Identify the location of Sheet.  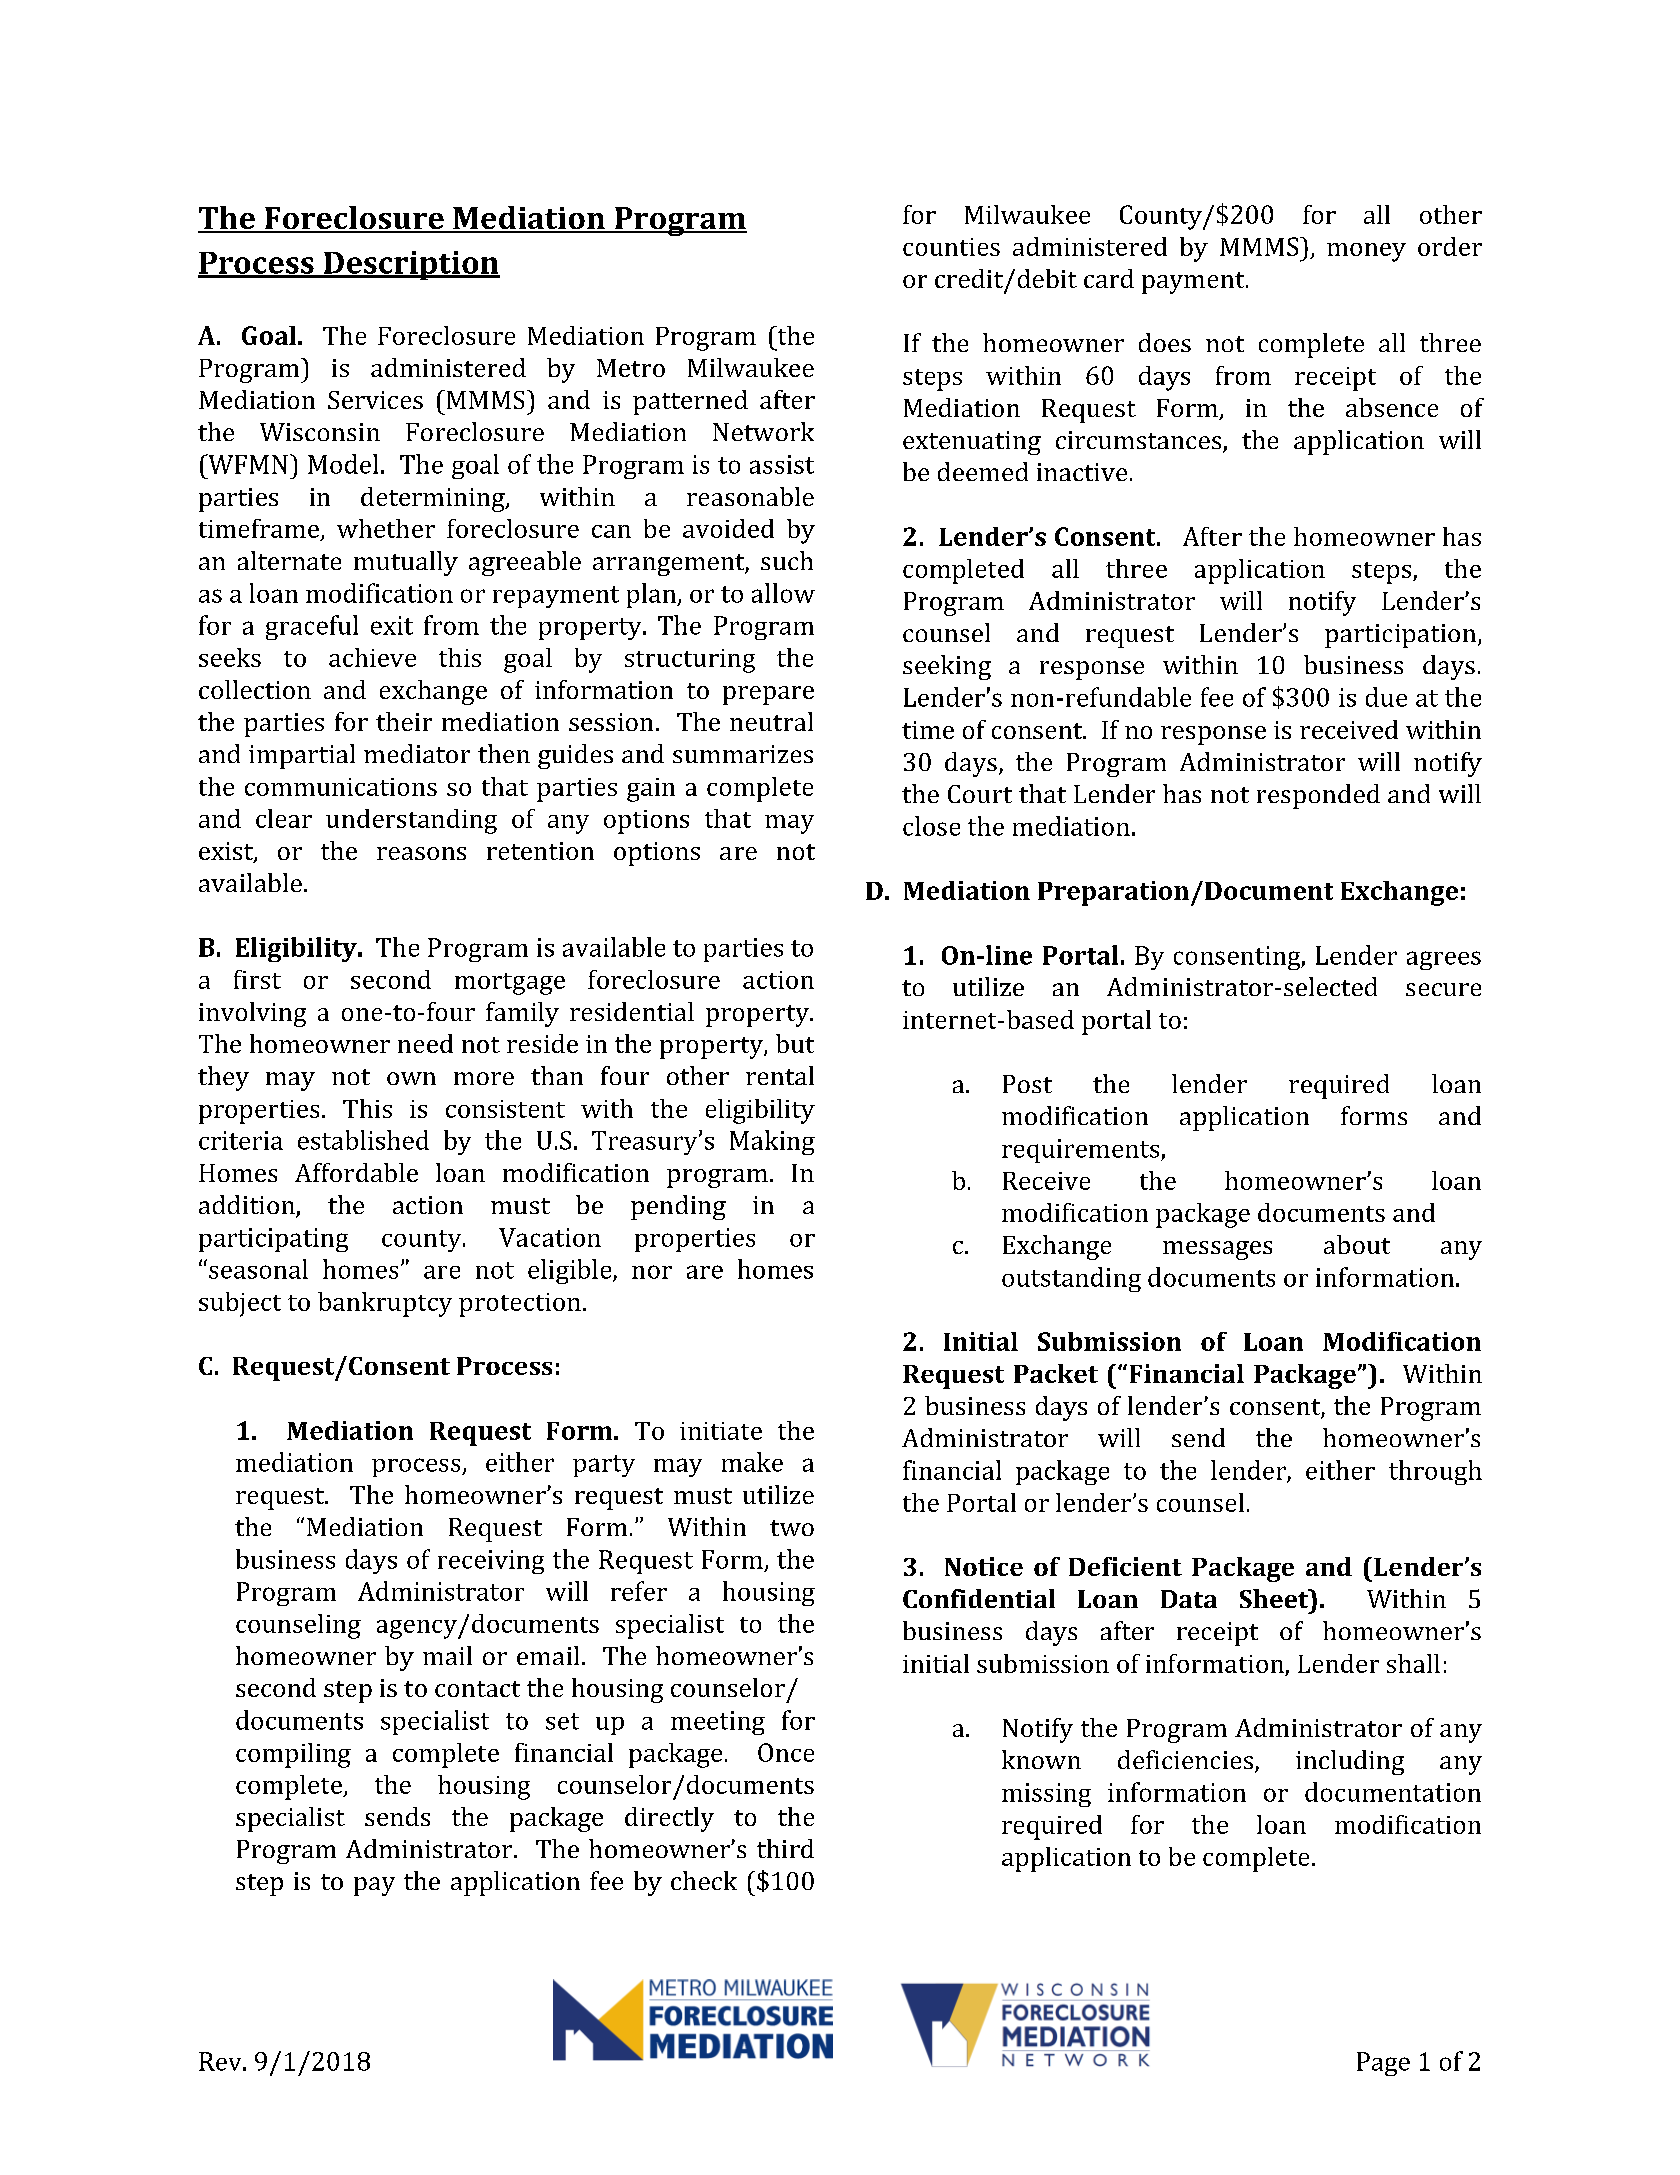
(1275, 1598).
